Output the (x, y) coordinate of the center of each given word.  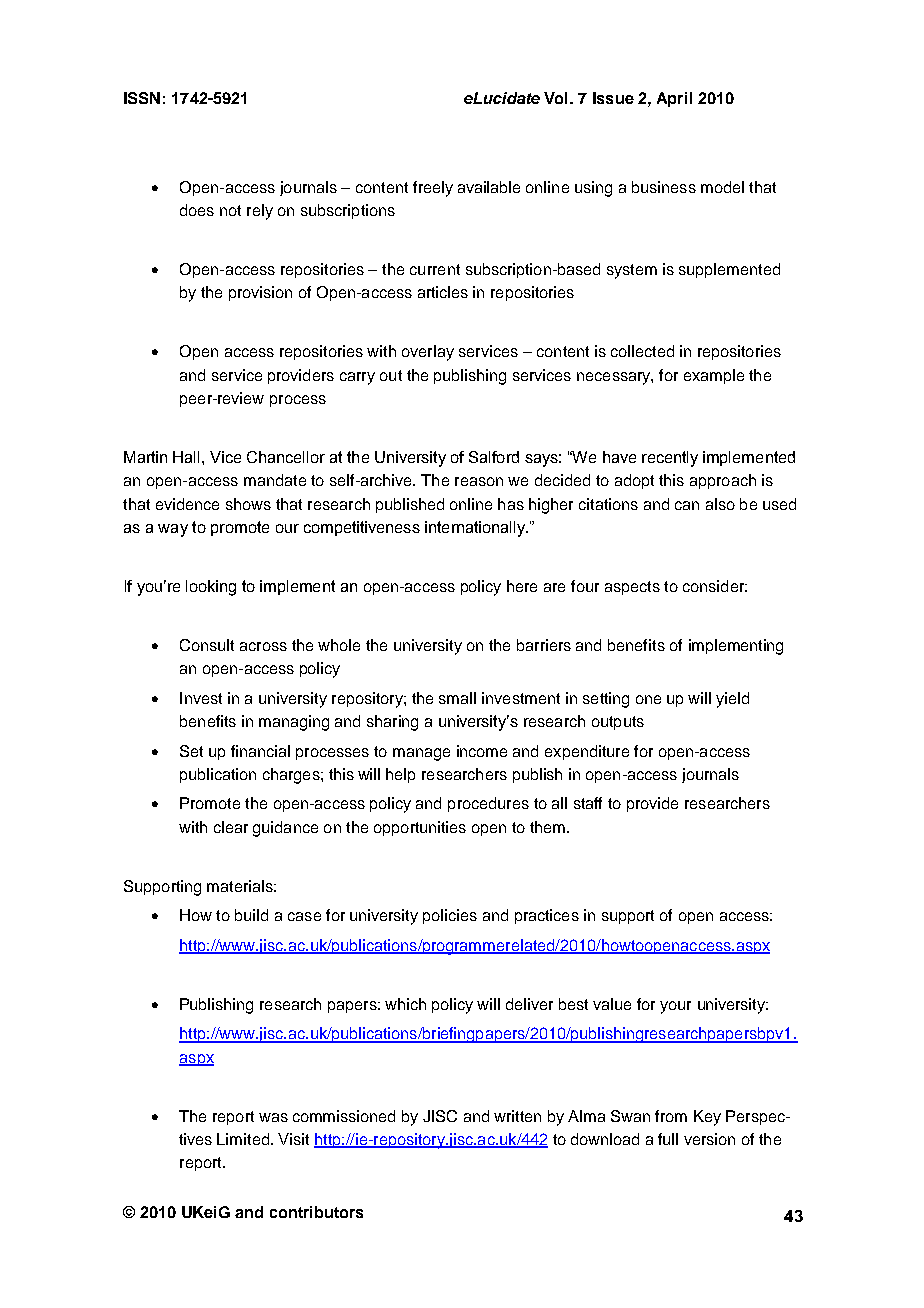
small (457, 698)
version (709, 1139)
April (674, 99)
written (517, 1116)
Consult (207, 645)
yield (732, 700)
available (489, 187)
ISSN (142, 98)
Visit (293, 1139)
